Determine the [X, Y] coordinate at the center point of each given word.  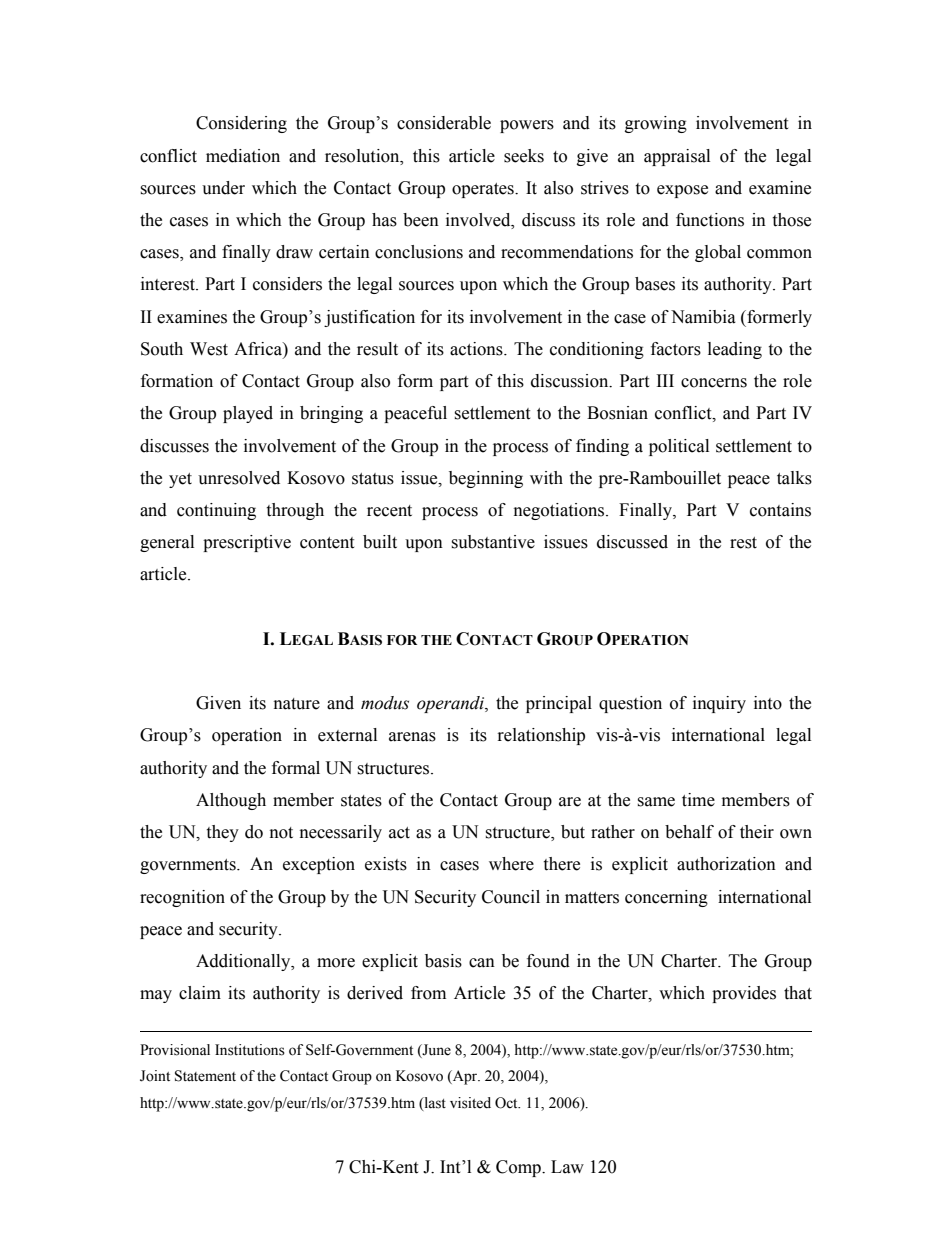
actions [477, 349]
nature [297, 704]
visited [470, 1103]
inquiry [719, 704]
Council [511, 897]
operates [484, 190]
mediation [243, 156]
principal [559, 704]
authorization [726, 864]
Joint [155, 1076]
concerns [714, 383]
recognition [182, 898]
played [248, 414]
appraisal [677, 157]
